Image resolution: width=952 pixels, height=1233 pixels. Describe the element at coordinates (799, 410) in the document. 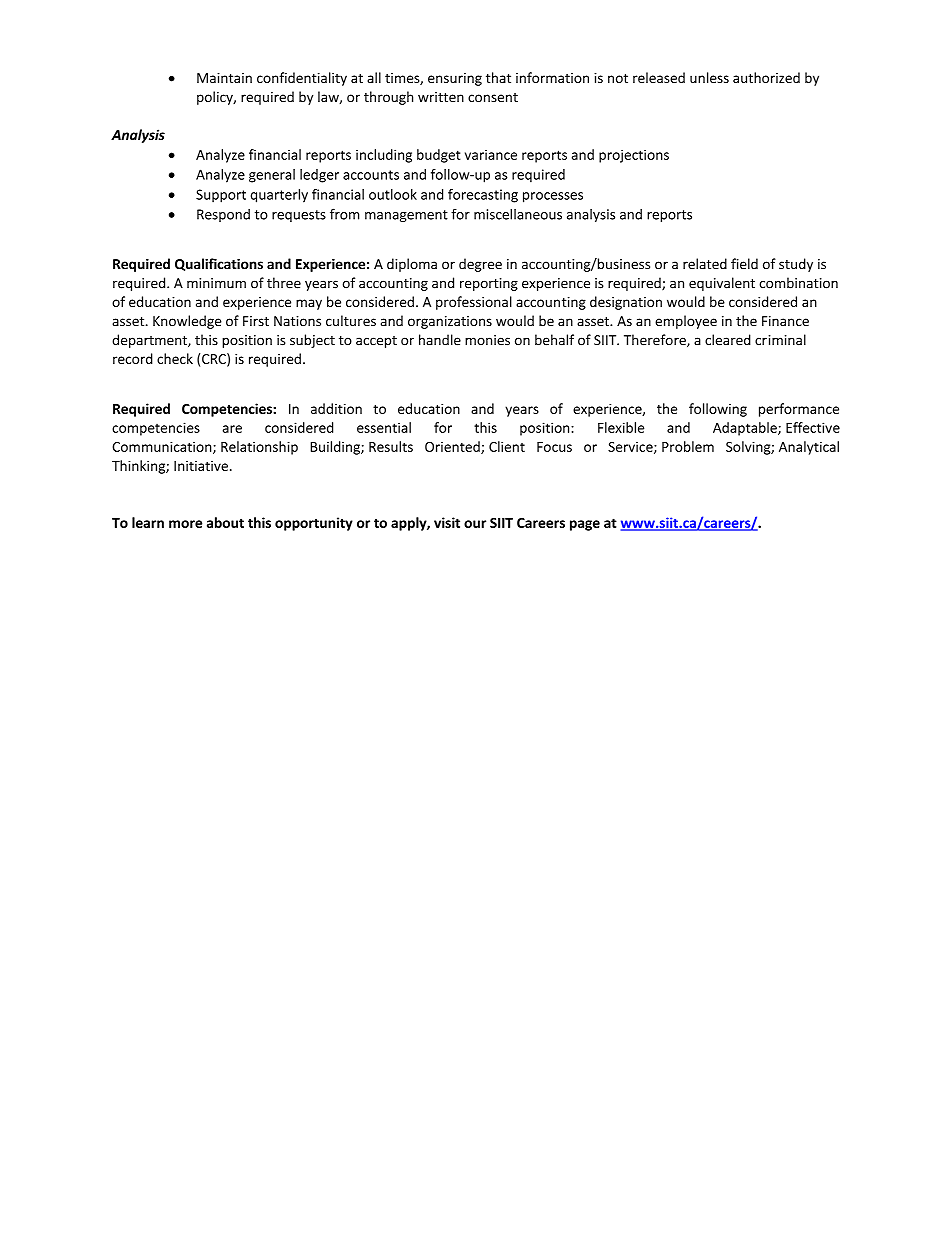

I see `performance` at that location.
